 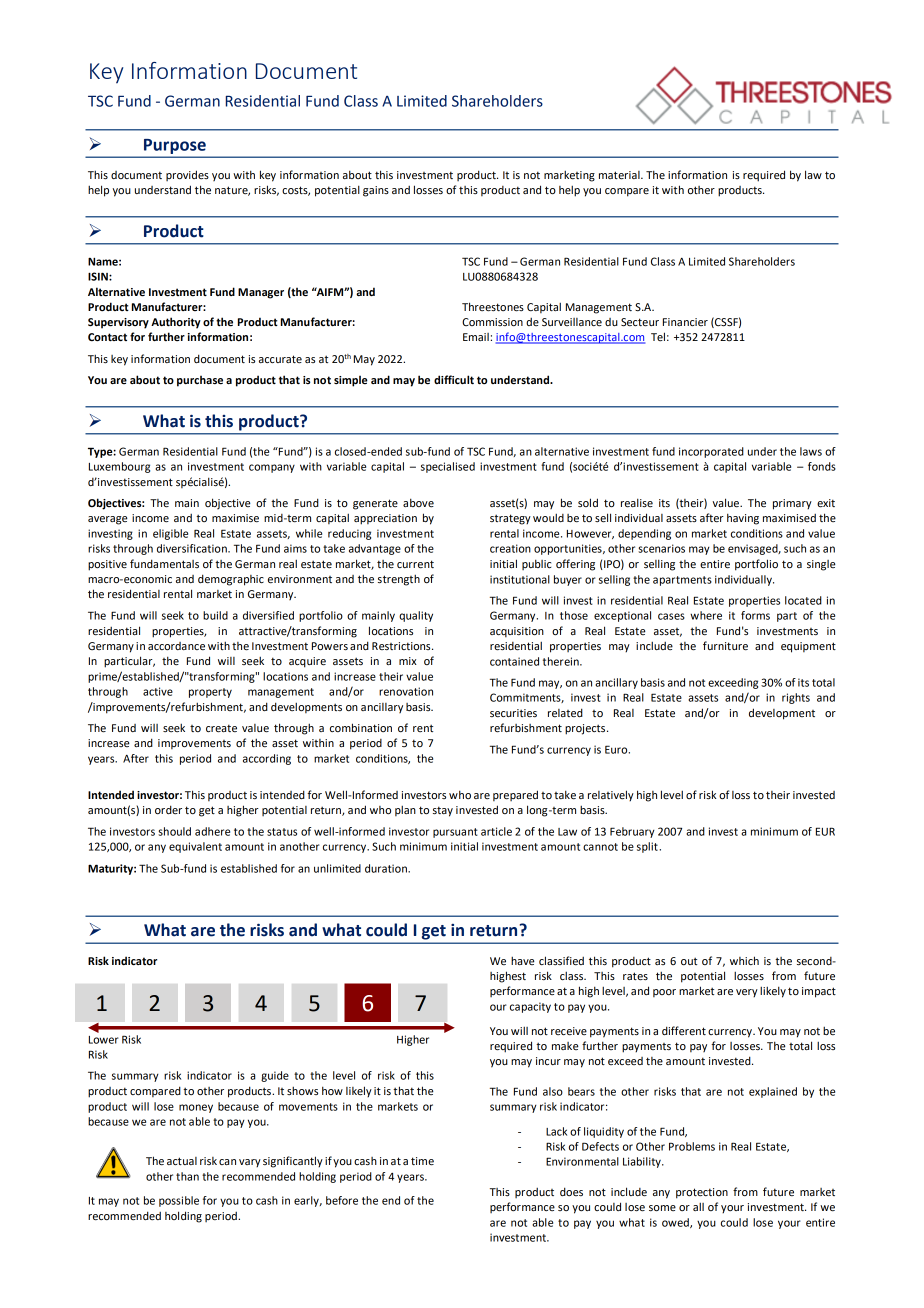 I want to click on possible, so click(x=179, y=1201).
